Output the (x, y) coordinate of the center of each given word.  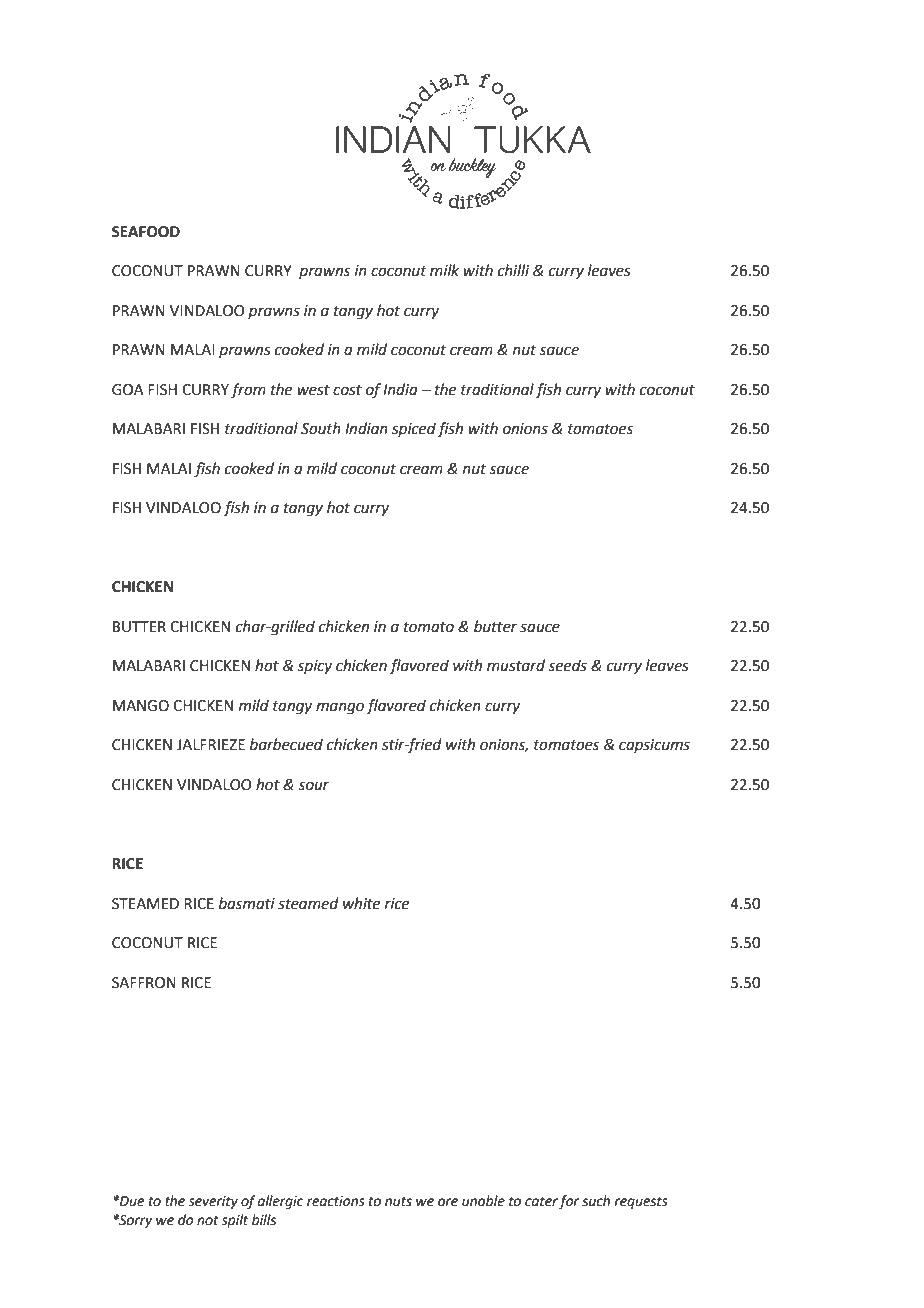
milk (444, 270)
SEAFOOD (146, 232)
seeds (567, 665)
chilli (513, 270)
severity (213, 1202)
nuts (398, 1201)
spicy (314, 667)
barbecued (286, 744)
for (569, 1202)
